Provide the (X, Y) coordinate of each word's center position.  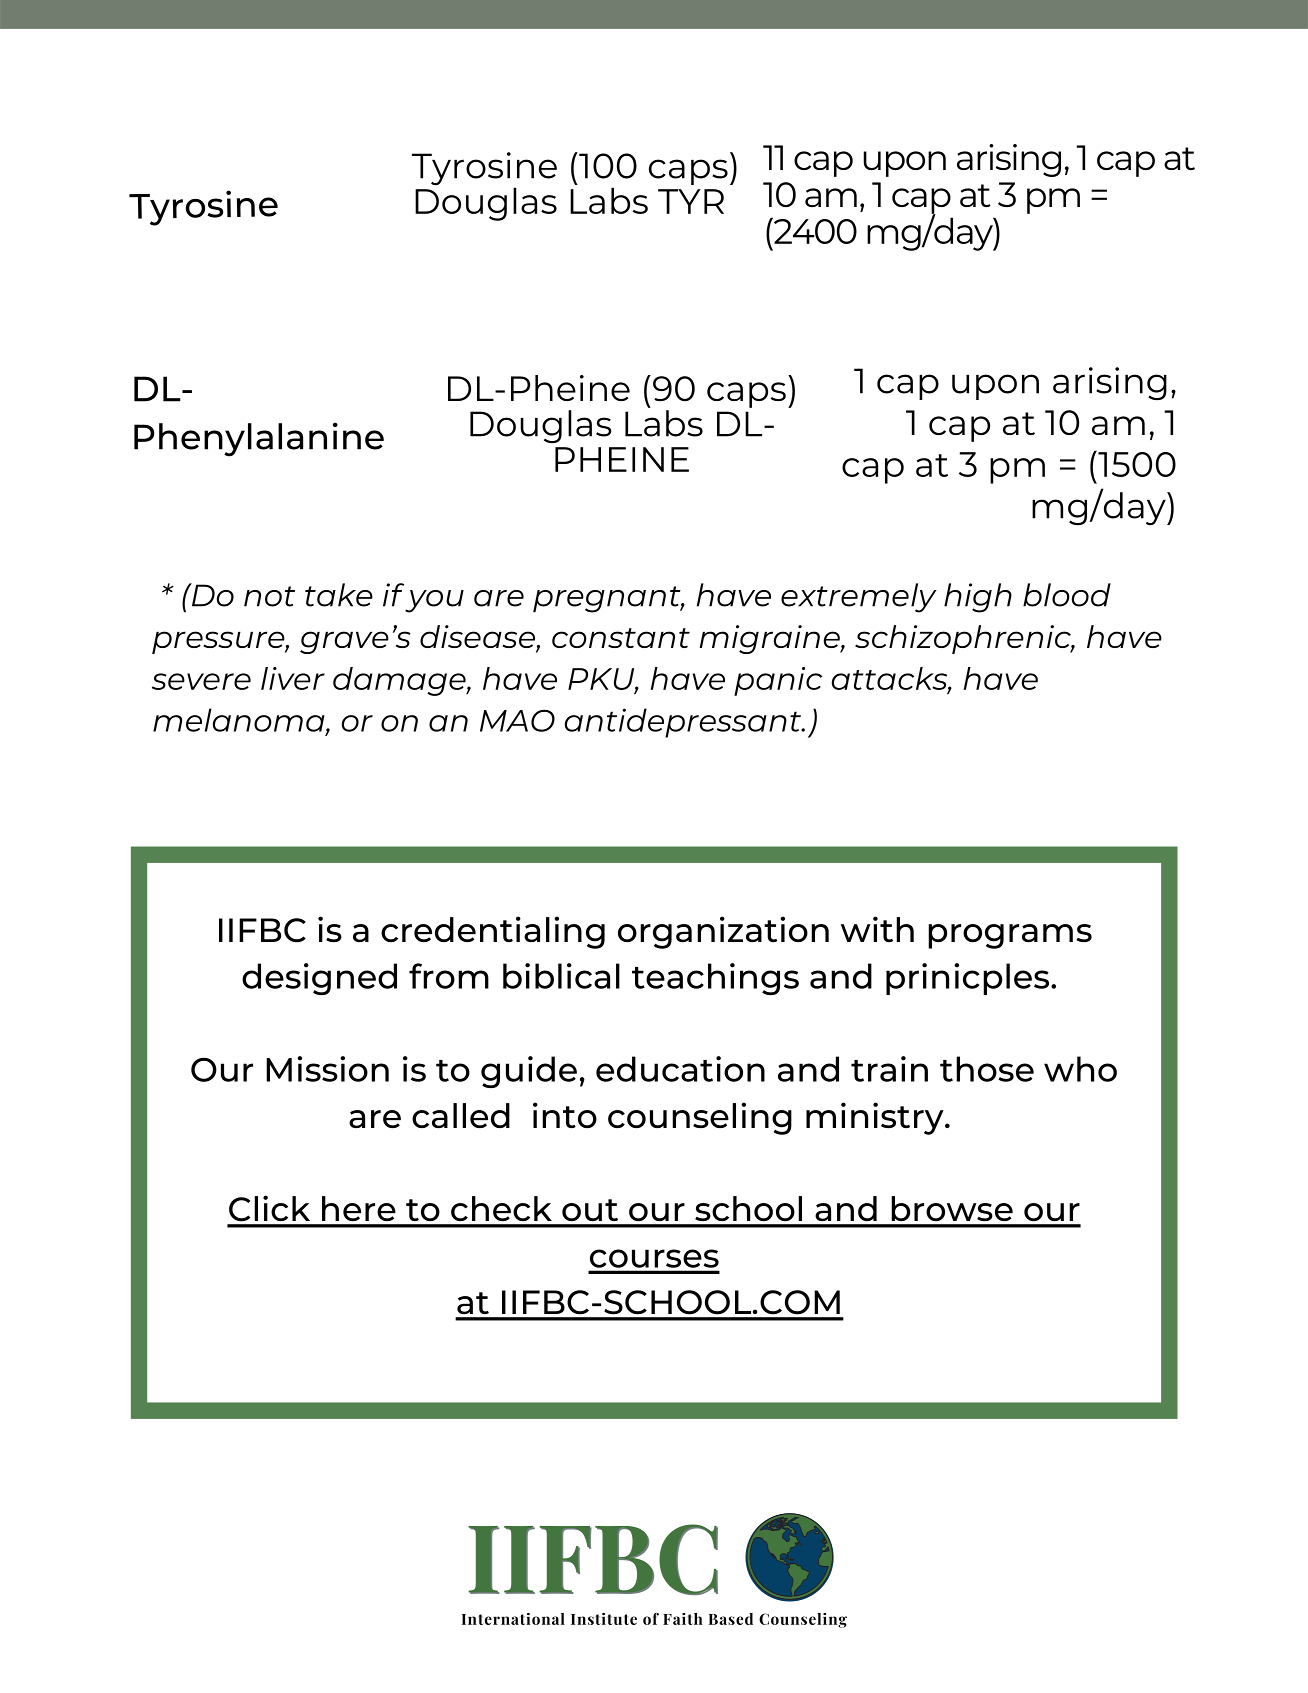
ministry (876, 1118)
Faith (683, 1619)
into (565, 1115)
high (978, 598)
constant (621, 638)
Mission (327, 1069)
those (987, 1069)
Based (731, 1619)
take (339, 595)
